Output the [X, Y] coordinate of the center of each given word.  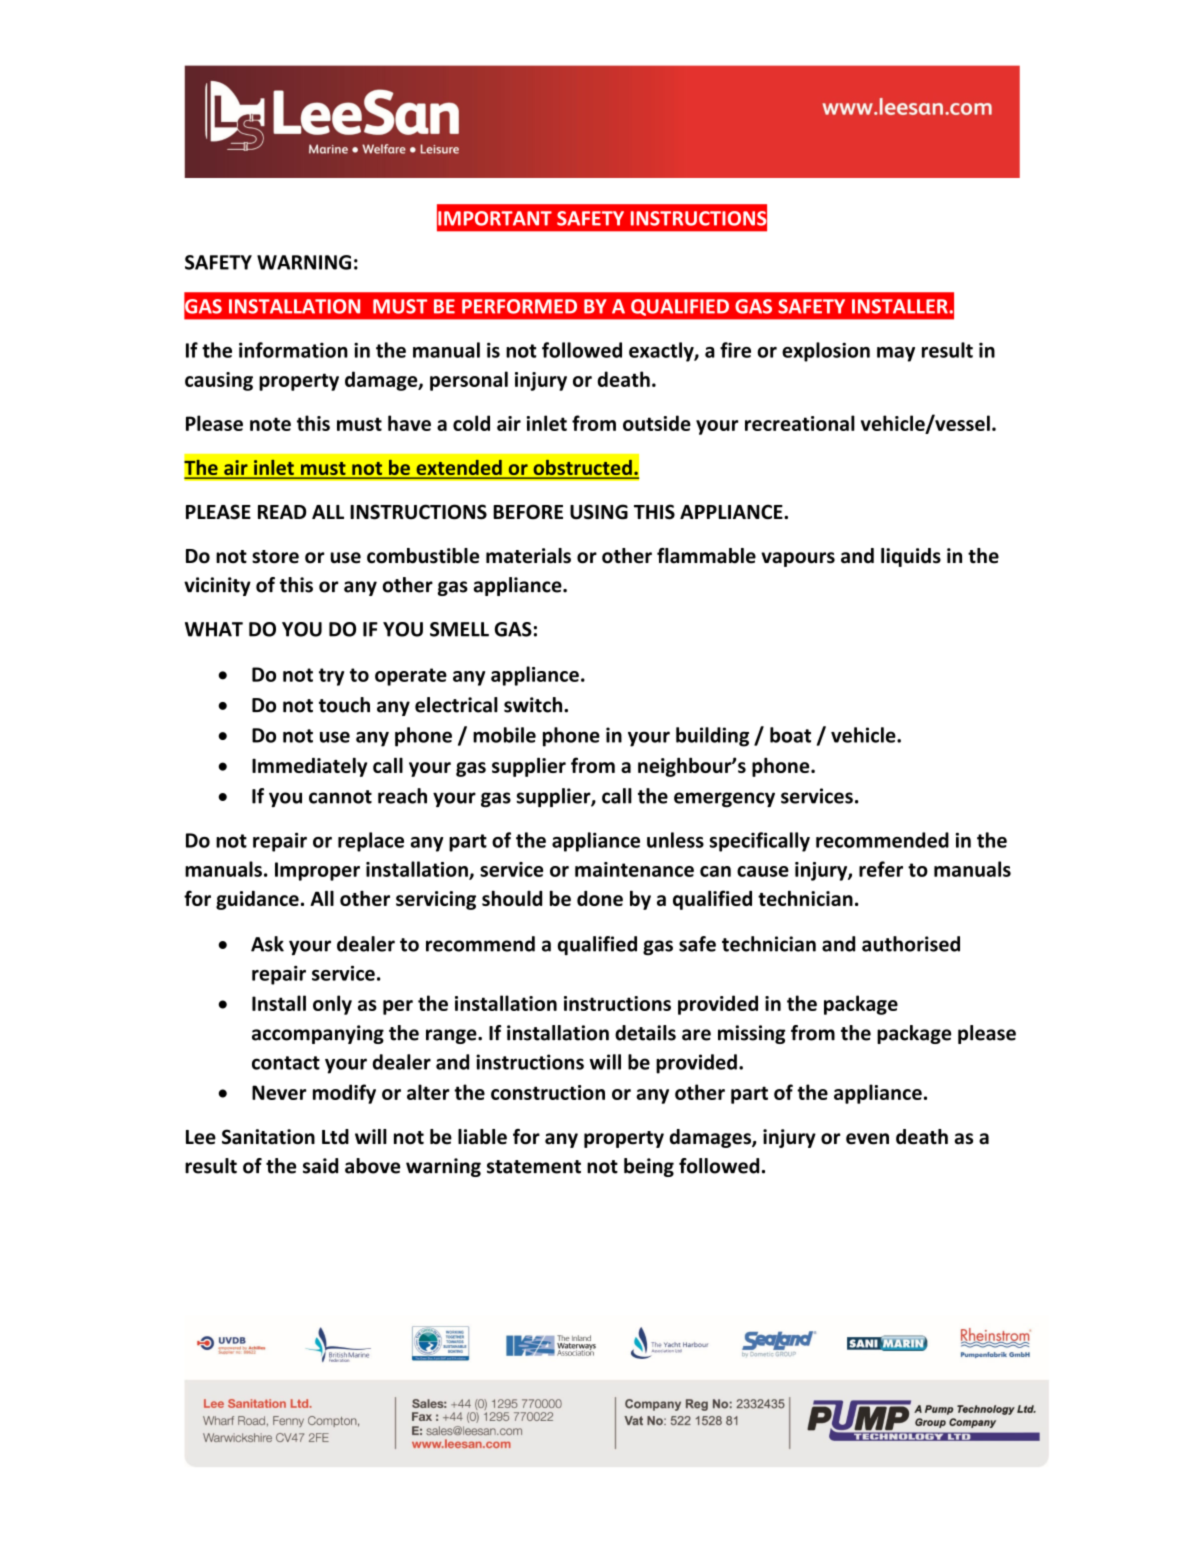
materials [528, 556]
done [600, 898]
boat [790, 735]
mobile [504, 735]
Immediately [309, 767]
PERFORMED [519, 306]
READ [282, 512]
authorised [911, 944]
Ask [267, 944]
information [293, 350]
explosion [826, 352]
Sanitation [268, 1137]
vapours [798, 559]
